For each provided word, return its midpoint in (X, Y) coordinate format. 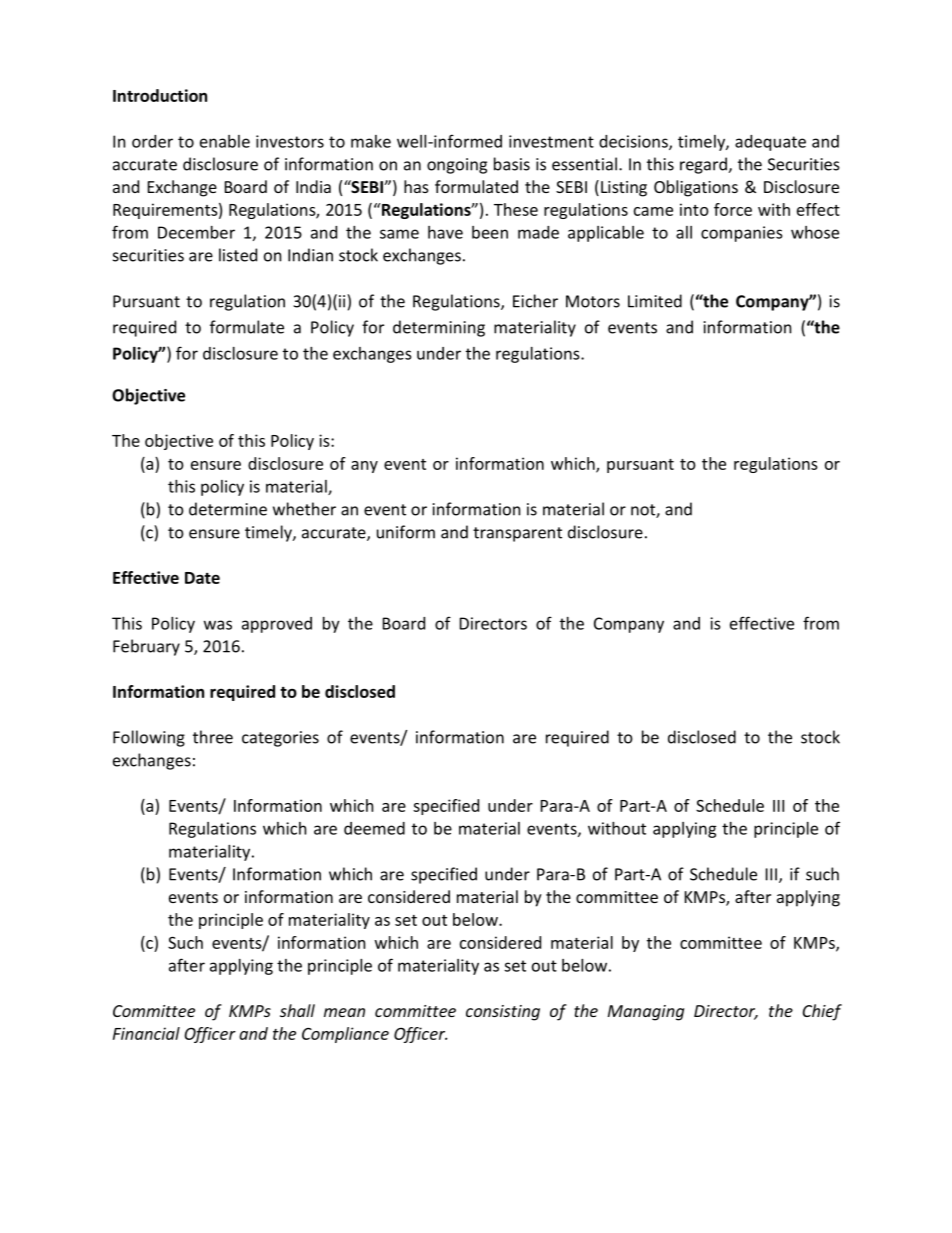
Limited (655, 301)
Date (202, 578)
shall (297, 1010)
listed (238, 255)
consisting (503, 1013)
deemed (374, 828)
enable (225, 141)
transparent (517, 534)
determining (439, 328)
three (213, 737)
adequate (770, 143)
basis (512, 164)
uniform (406, 532)
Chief (822, 1012)
